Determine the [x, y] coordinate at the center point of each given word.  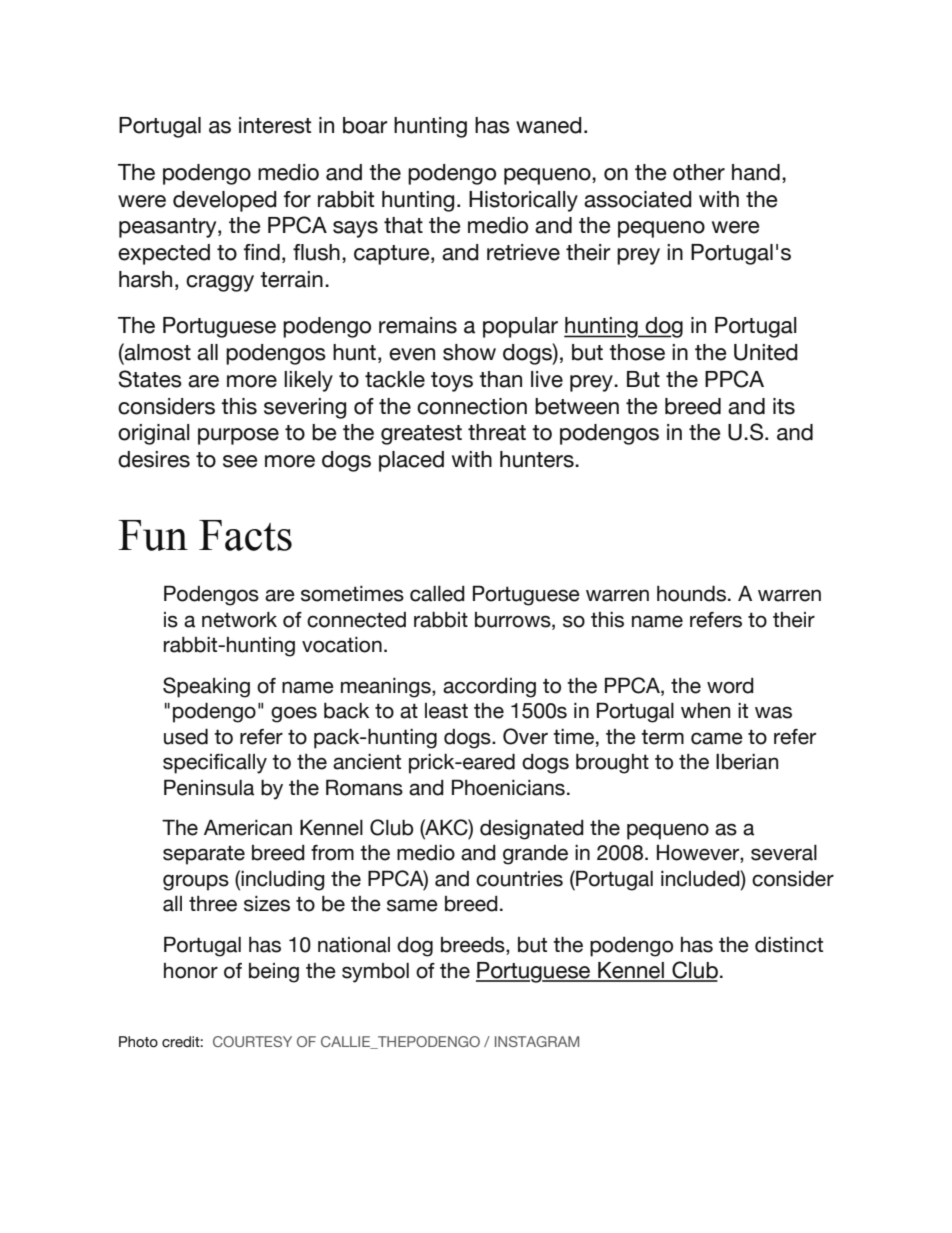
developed [225, 201]
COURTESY [252, 1041]
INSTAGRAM [537, 1041]
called [437, 593]
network [239, 619]
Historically [523, 201]
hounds [691, 593]
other [699, 172]
